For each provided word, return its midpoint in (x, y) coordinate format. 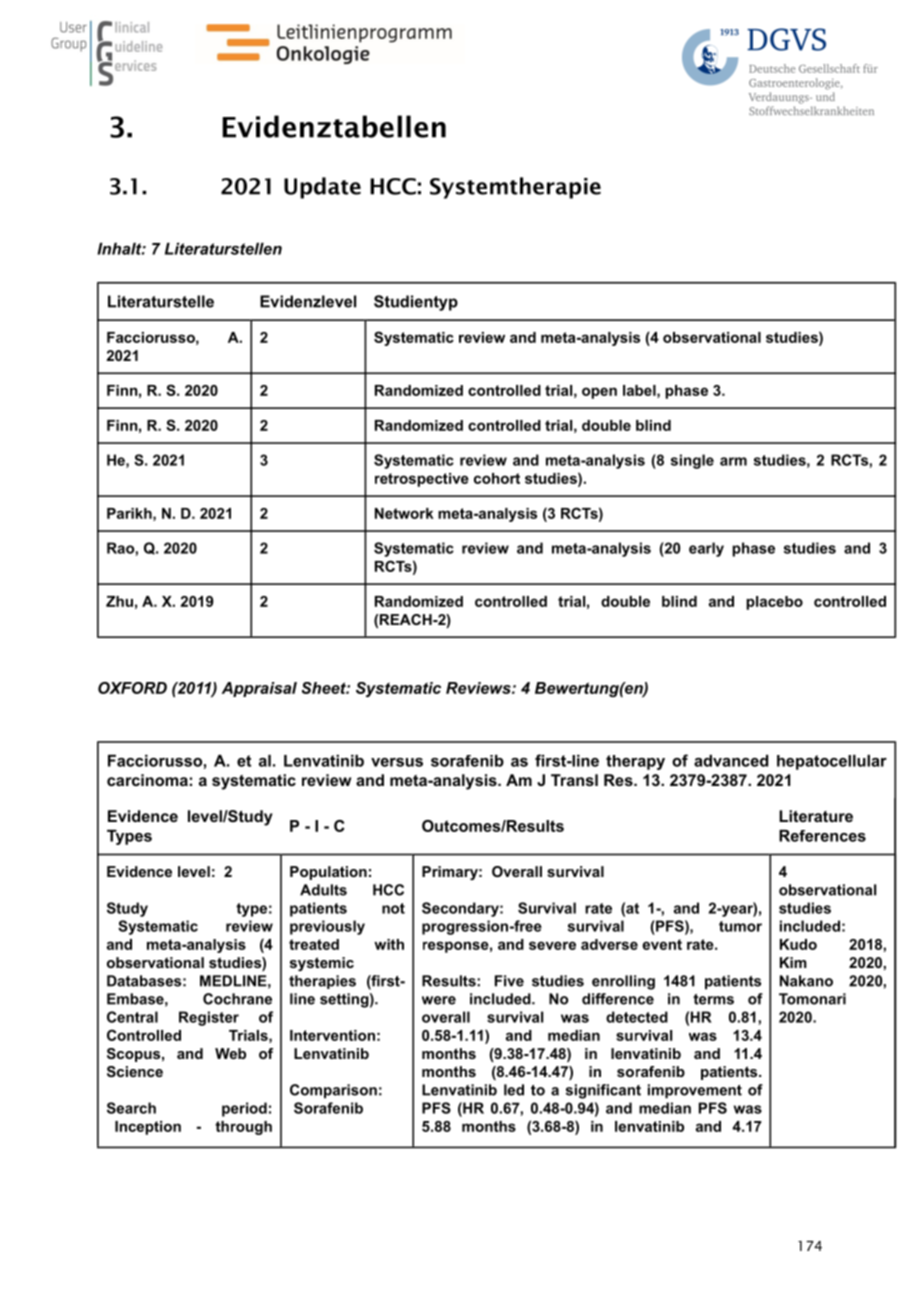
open (599, 393)
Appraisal (259, 689)
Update (322, 188)
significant (603, 1091)
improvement (695, 1091)
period (244, 1109)
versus (397, 762)
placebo (774, 603)
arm (733, 461)
